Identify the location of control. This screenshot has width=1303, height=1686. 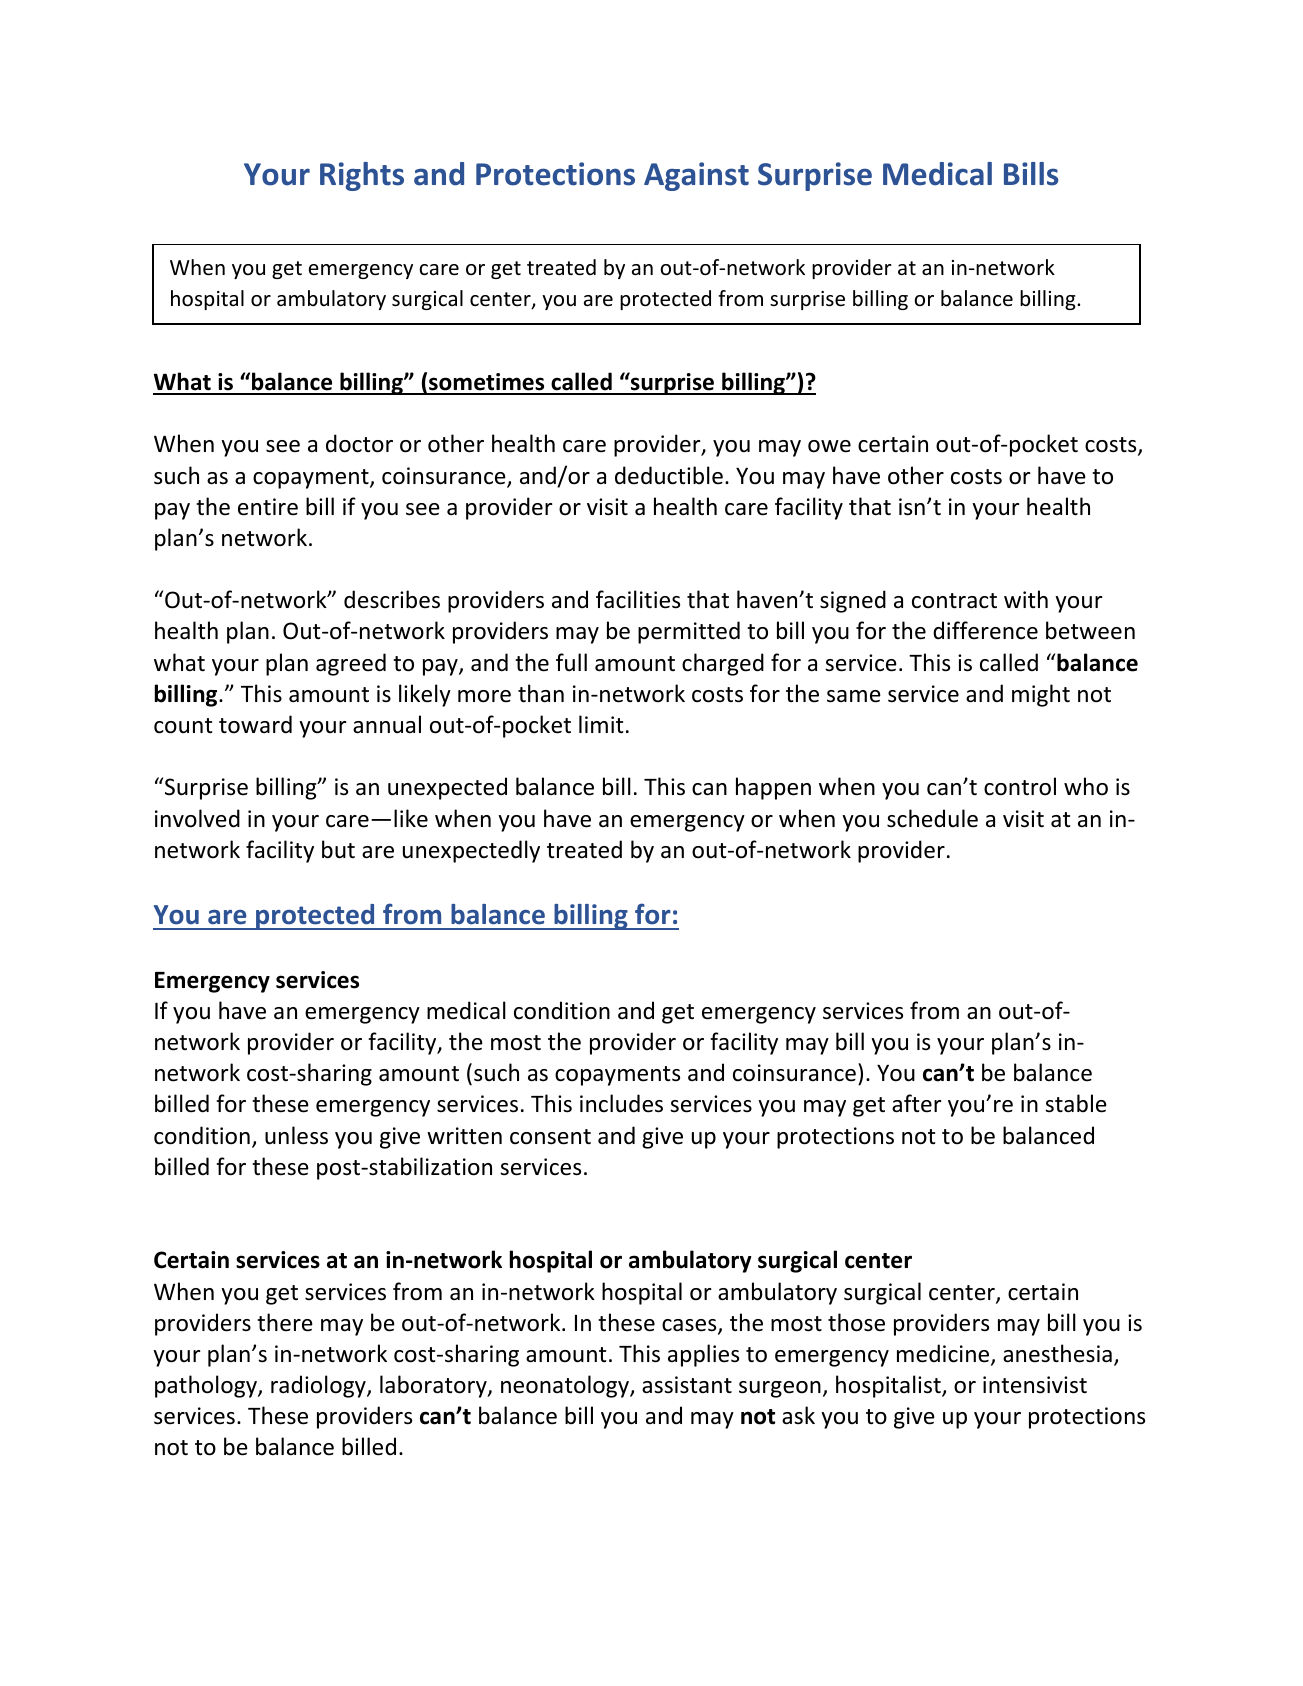
(1020, 786).
